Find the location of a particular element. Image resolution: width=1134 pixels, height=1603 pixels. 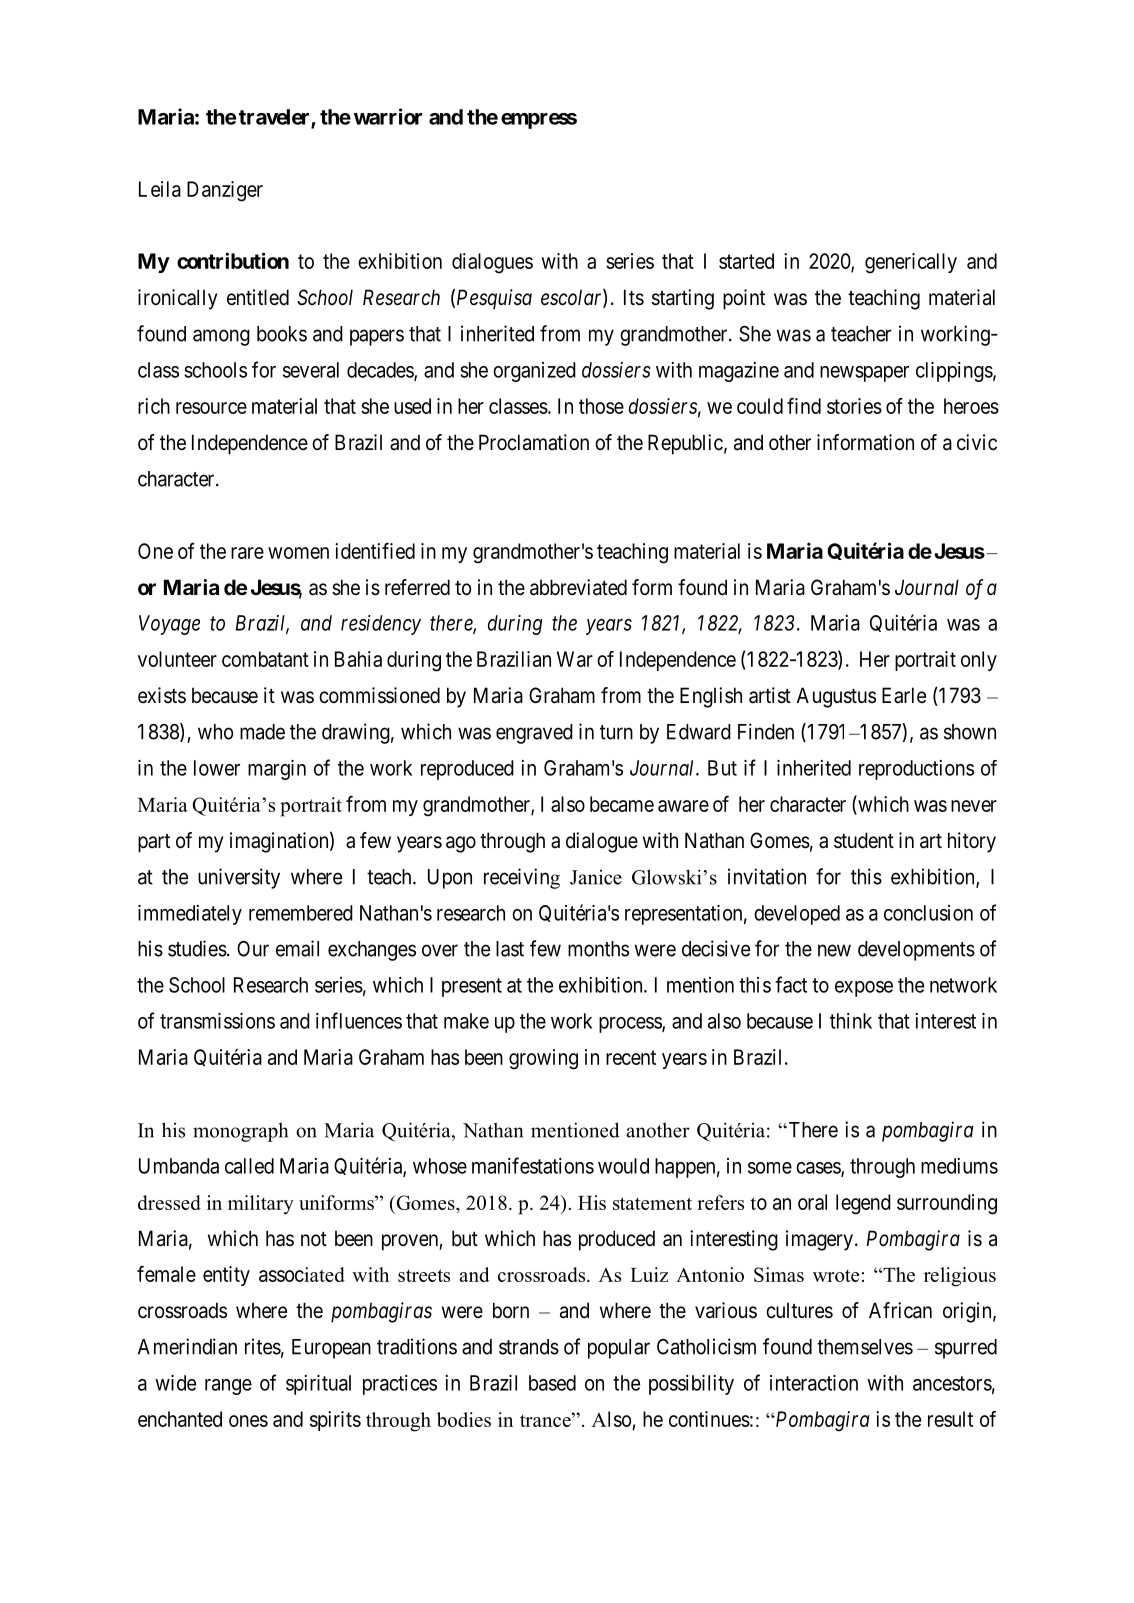

warrior is located at coordinates (388, 116).
